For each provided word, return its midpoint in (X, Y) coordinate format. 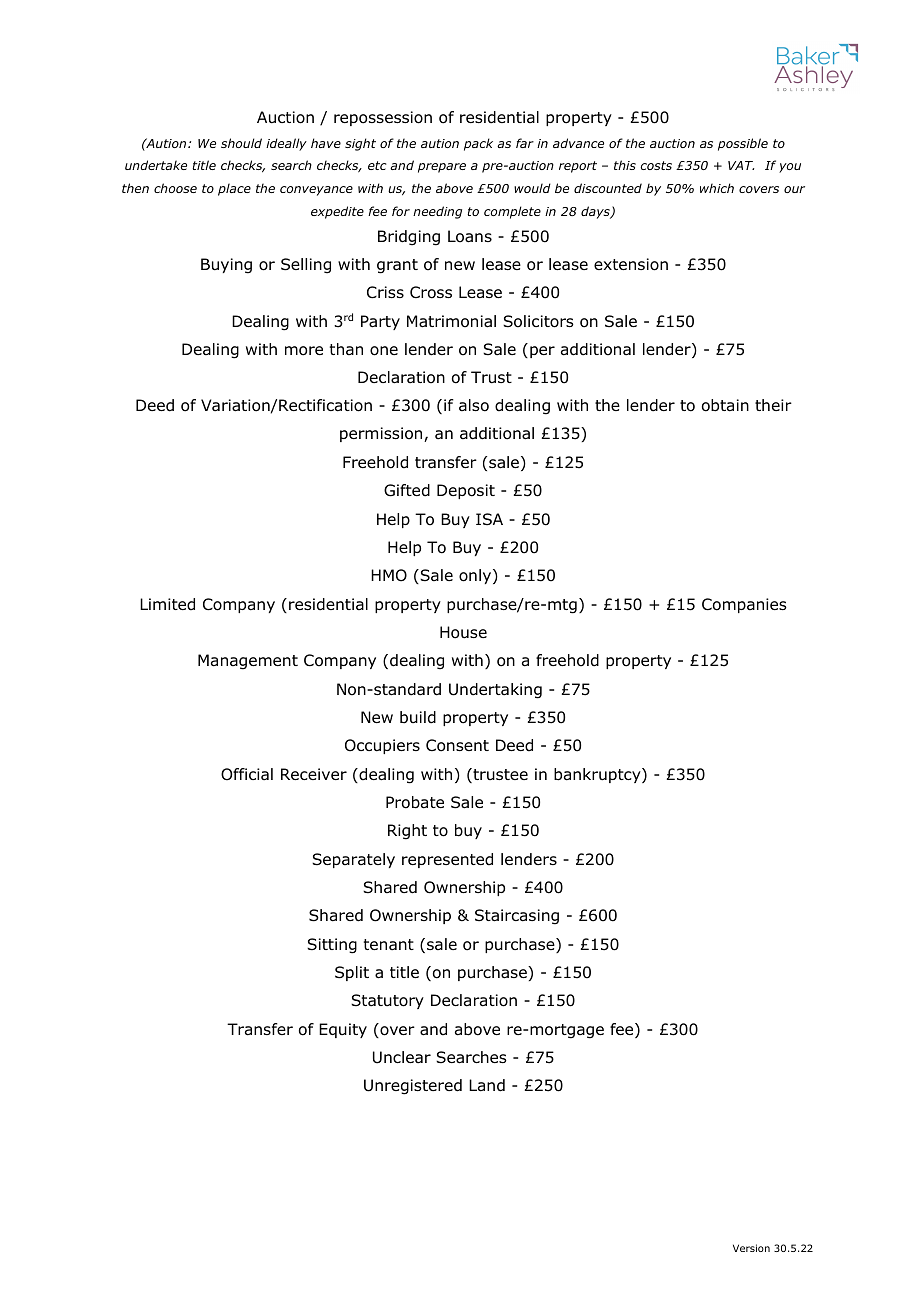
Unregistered (413, 1087)
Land (487, 1085)
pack (478, 144)
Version (751, 1248)
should (241, 143)
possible (743, 144)
